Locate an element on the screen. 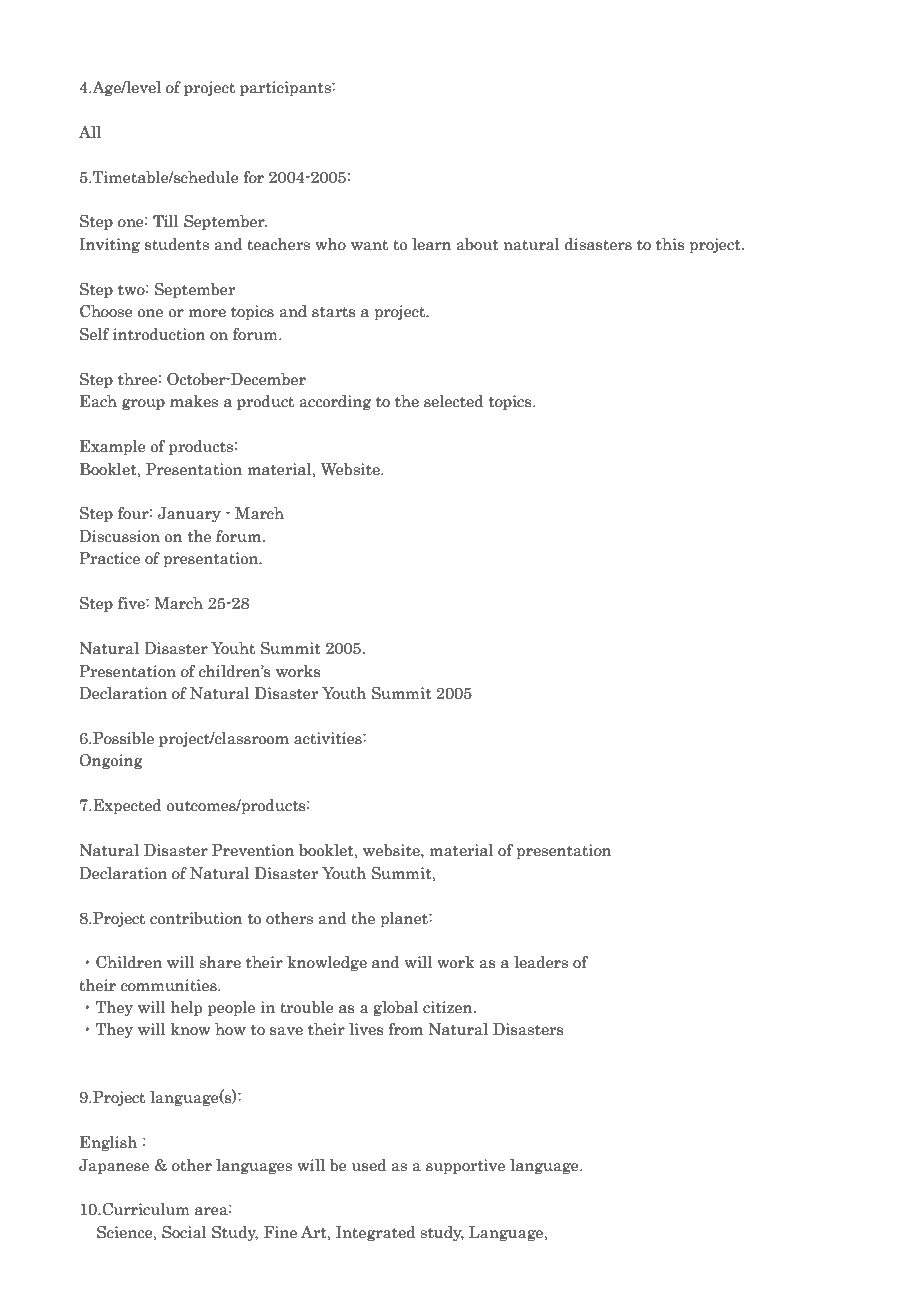 The image size is (924, 1308). contribution is located at coordinates (196, 918).
